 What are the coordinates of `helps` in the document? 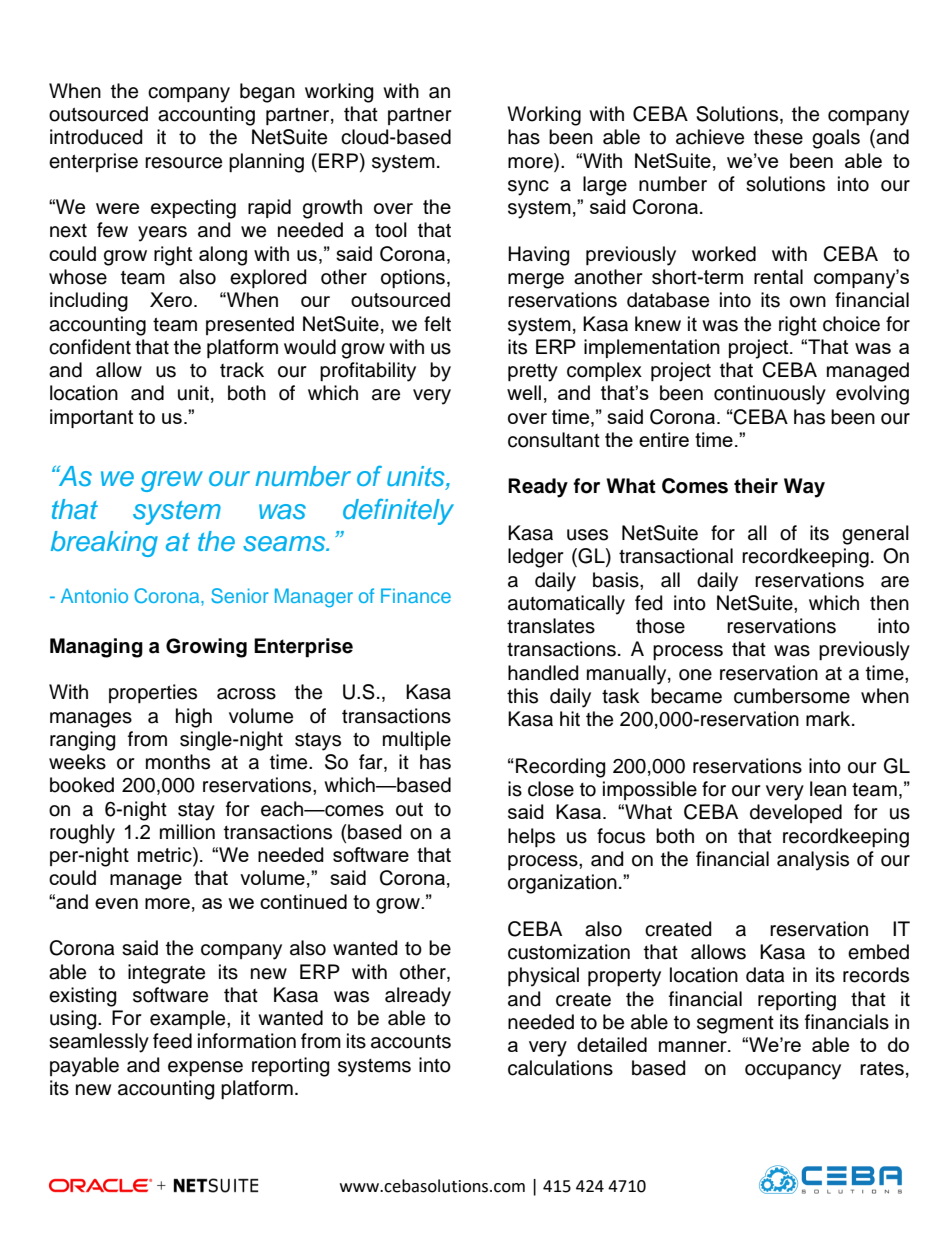 It's located at (531, 837).
